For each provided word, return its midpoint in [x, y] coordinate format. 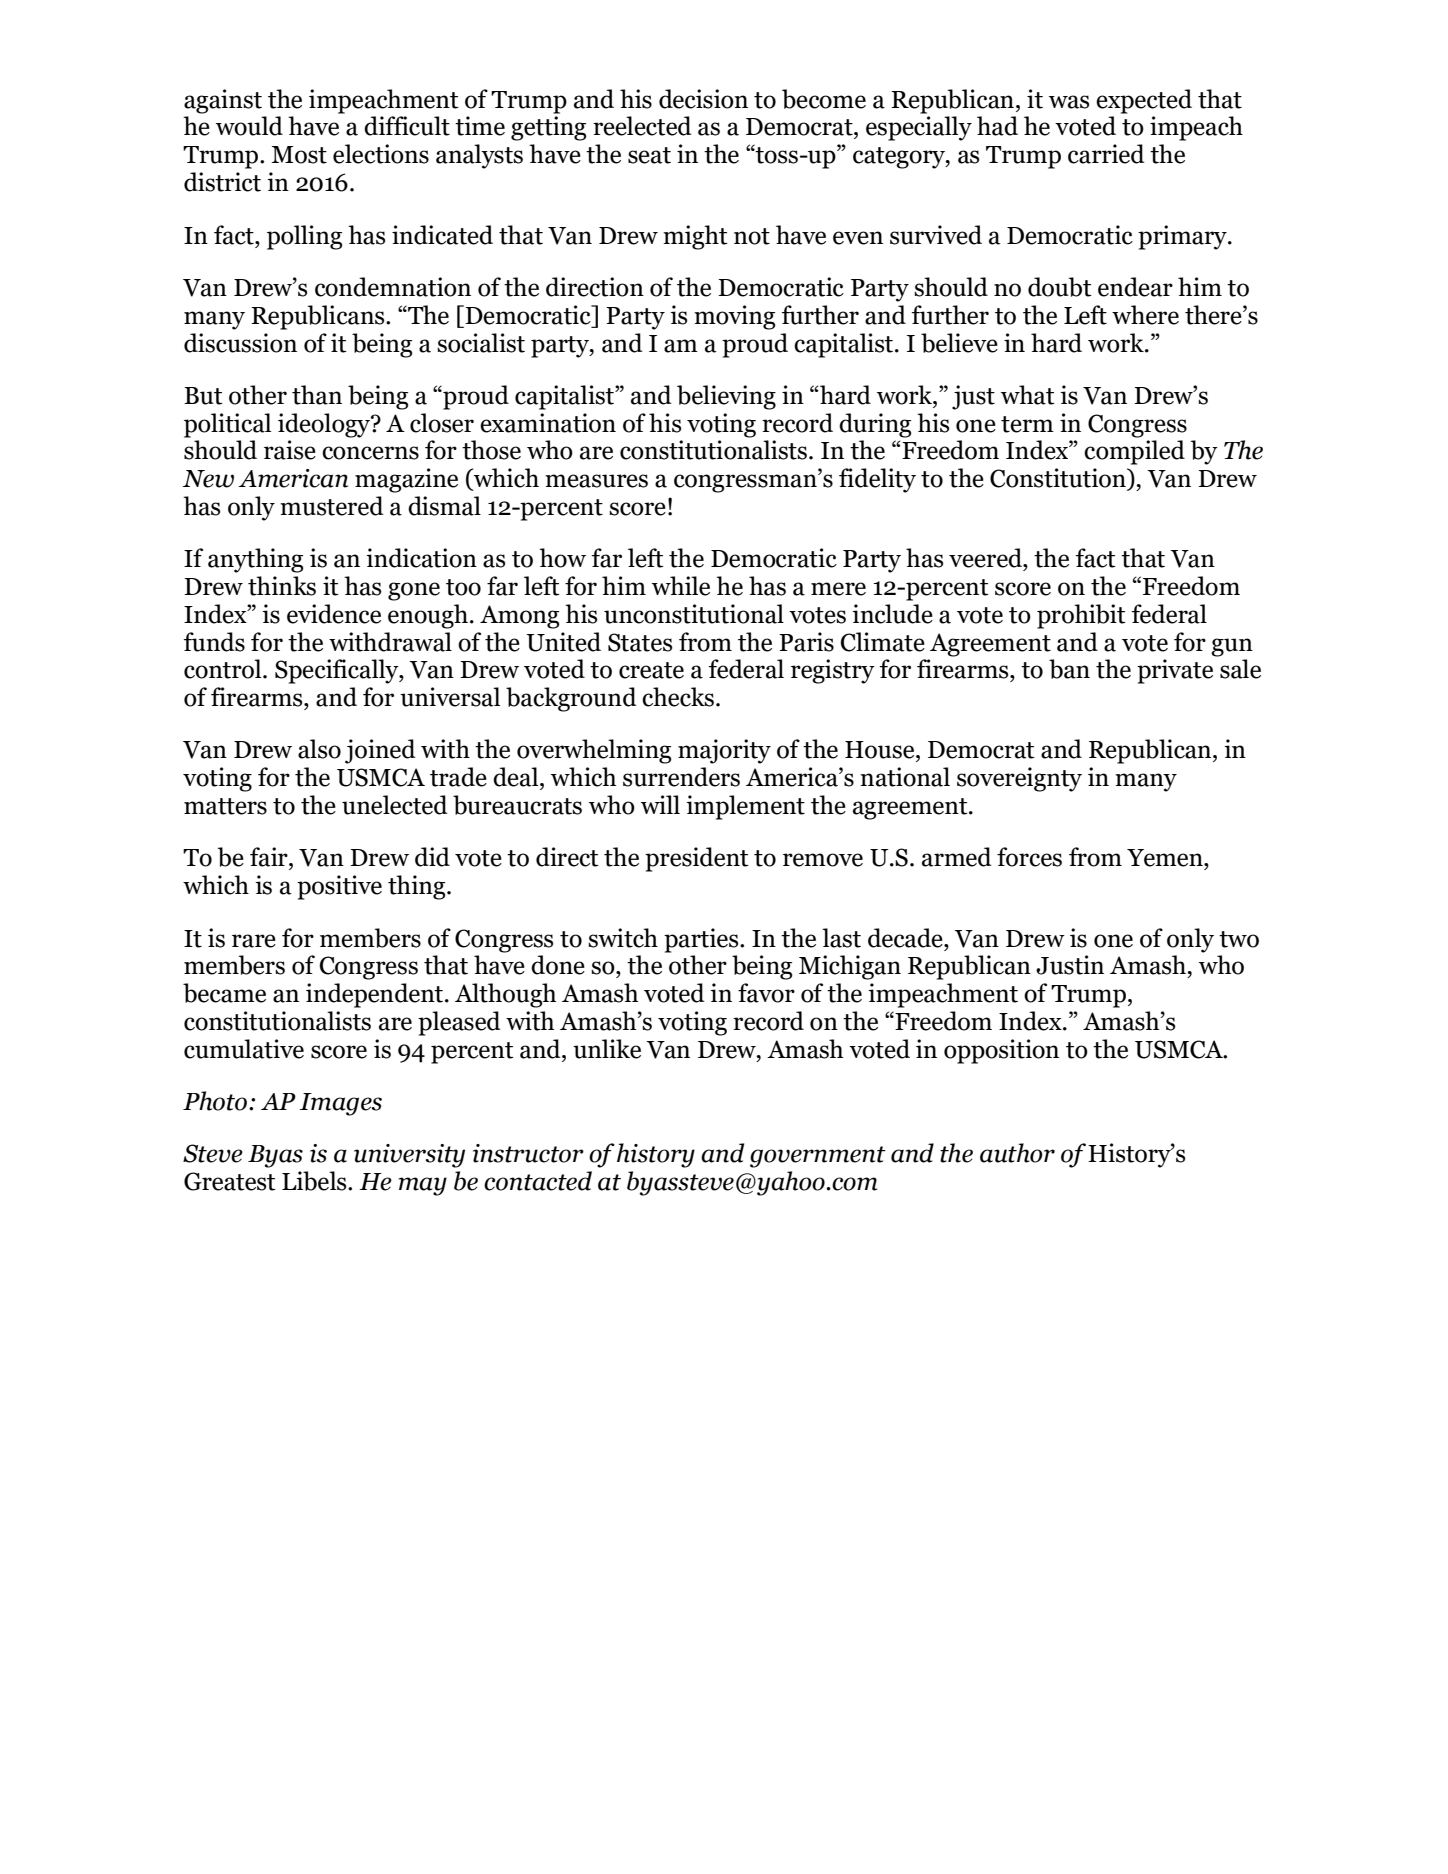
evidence [334, 614]
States [640, 642]
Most [299, 155]
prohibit [1081, 616]
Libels [315, 1181]
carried [1106, 154]
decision [703, 99]
